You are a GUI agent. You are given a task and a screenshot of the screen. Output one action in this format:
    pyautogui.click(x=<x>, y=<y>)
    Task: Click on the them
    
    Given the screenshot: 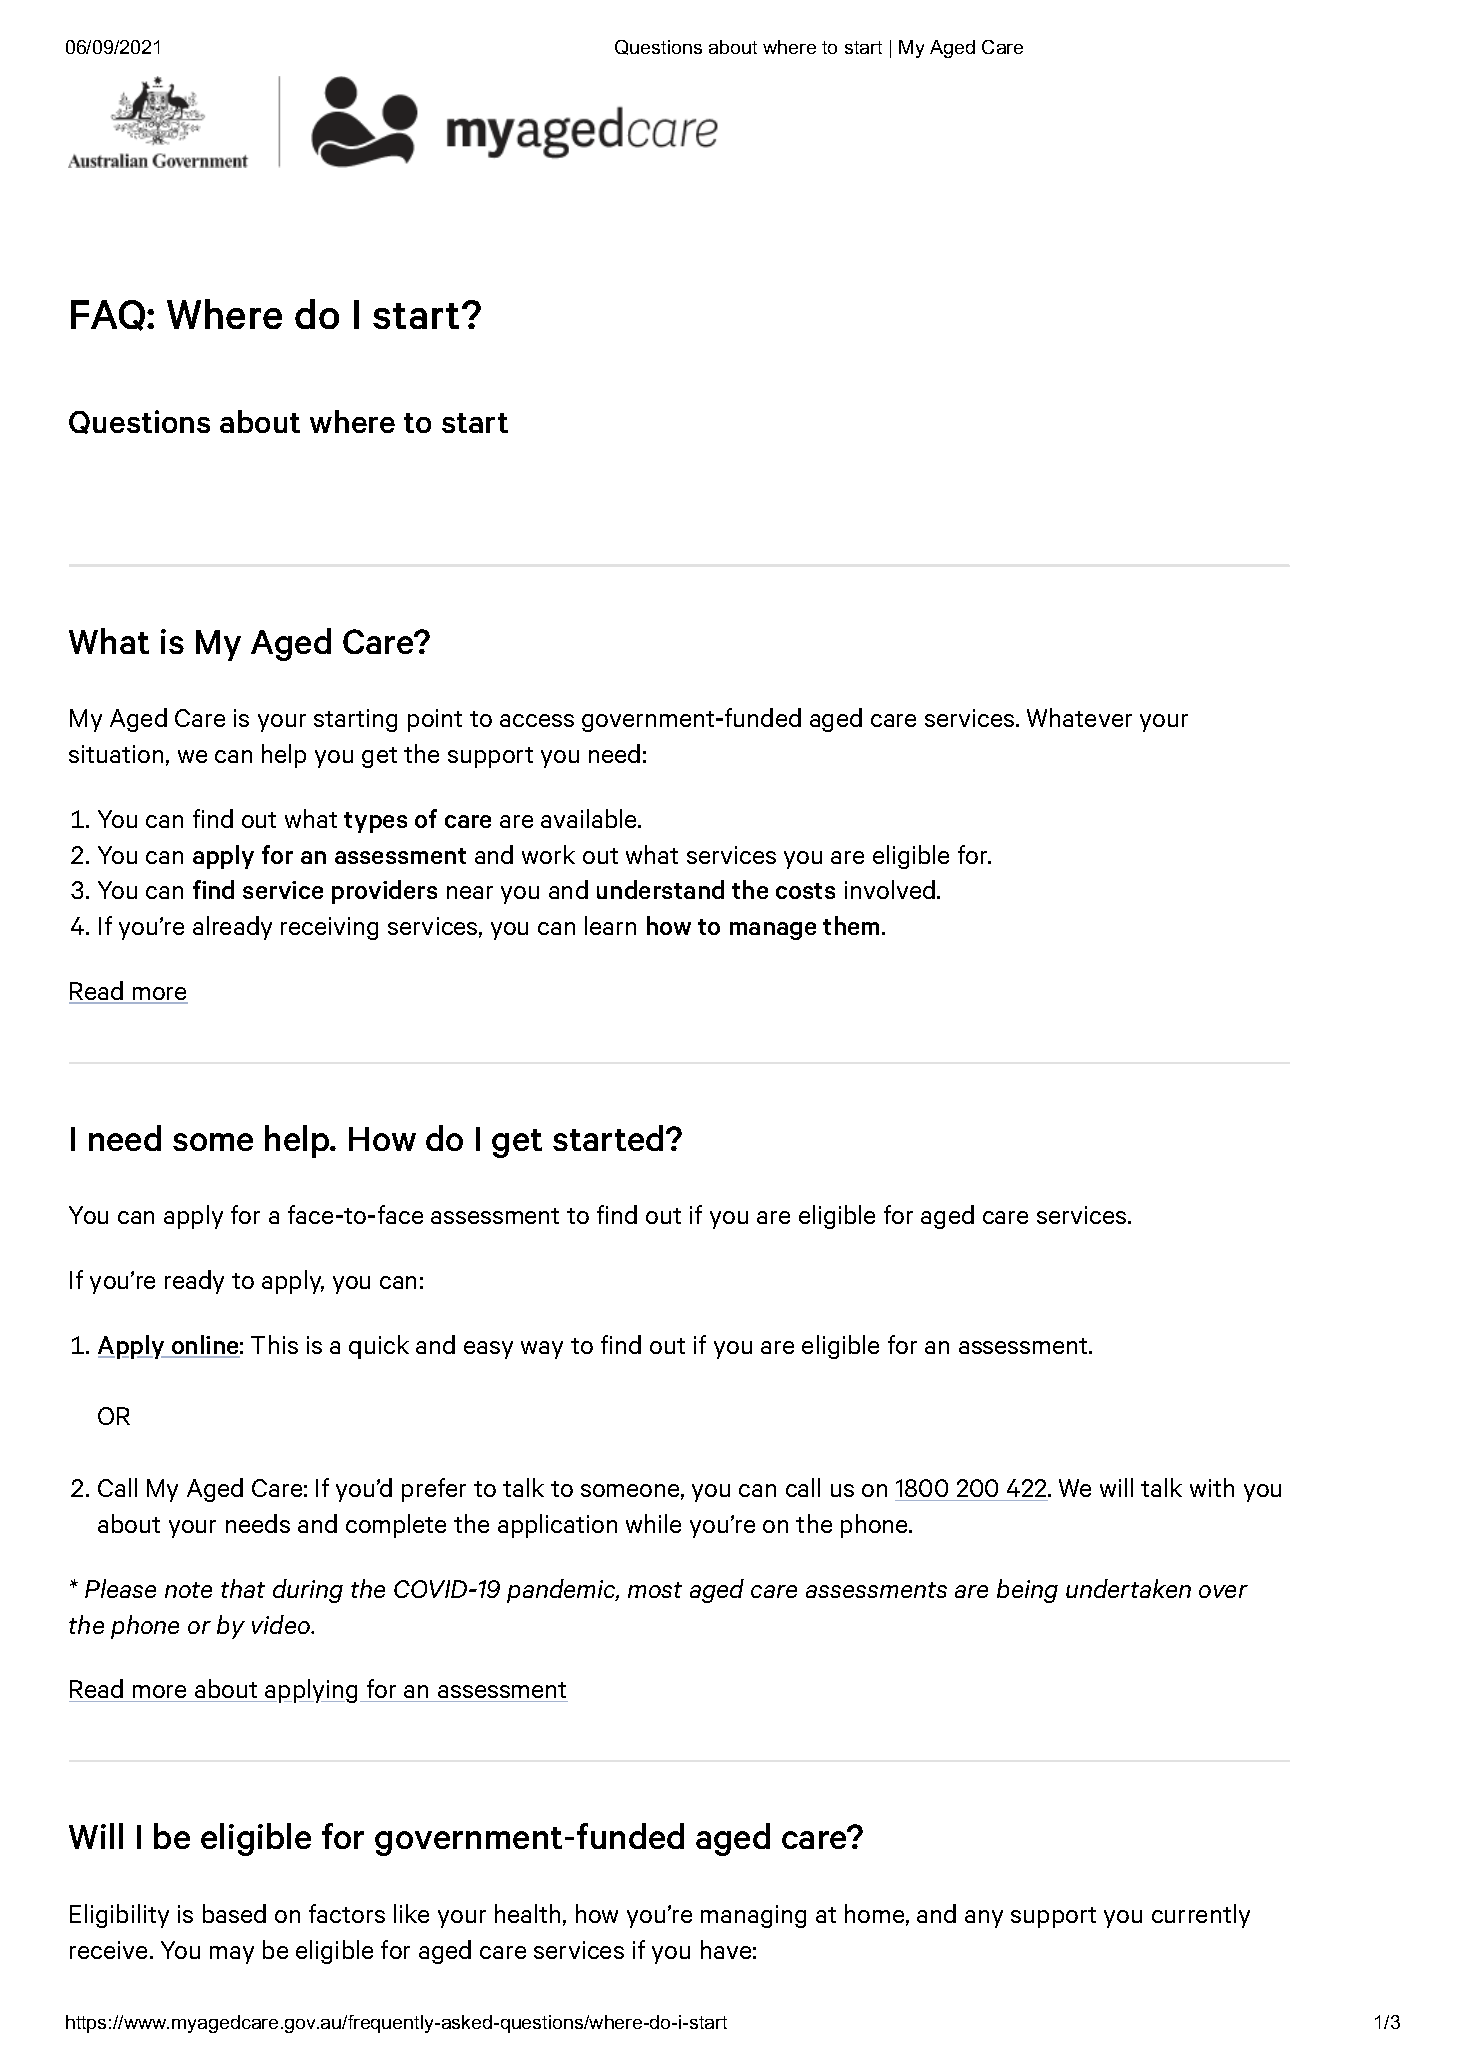 What is the action you would take?
    pyautogui.click(x=853, y=925)
